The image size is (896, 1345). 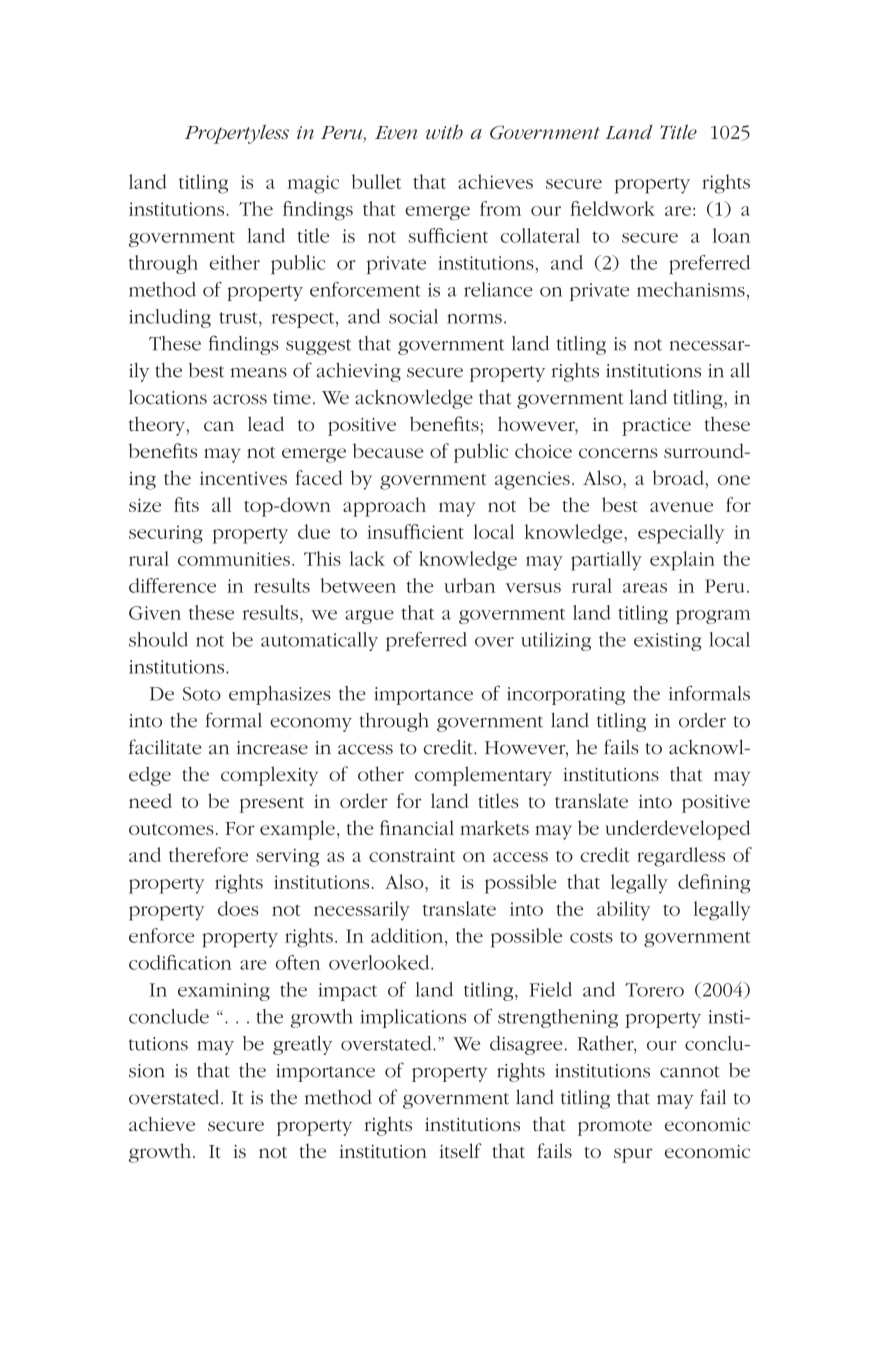 What do you see at coordinates (271, 805) in the page?
I see `present` at bounding box center [271, 805].
